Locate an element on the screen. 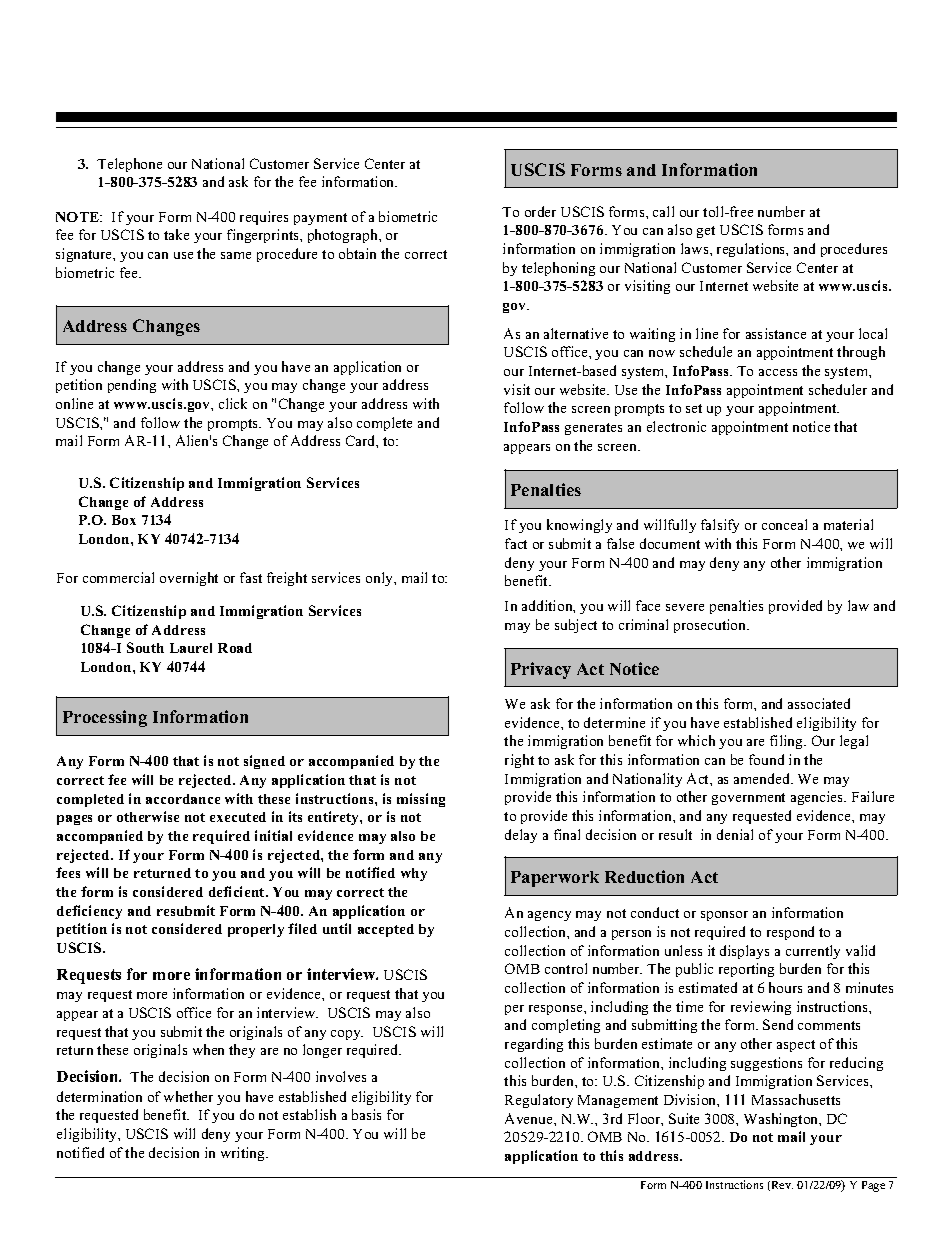 Image resolution: width=952 pixels, height=1233 pixels. accordance is located at coordinates (183, 799).
